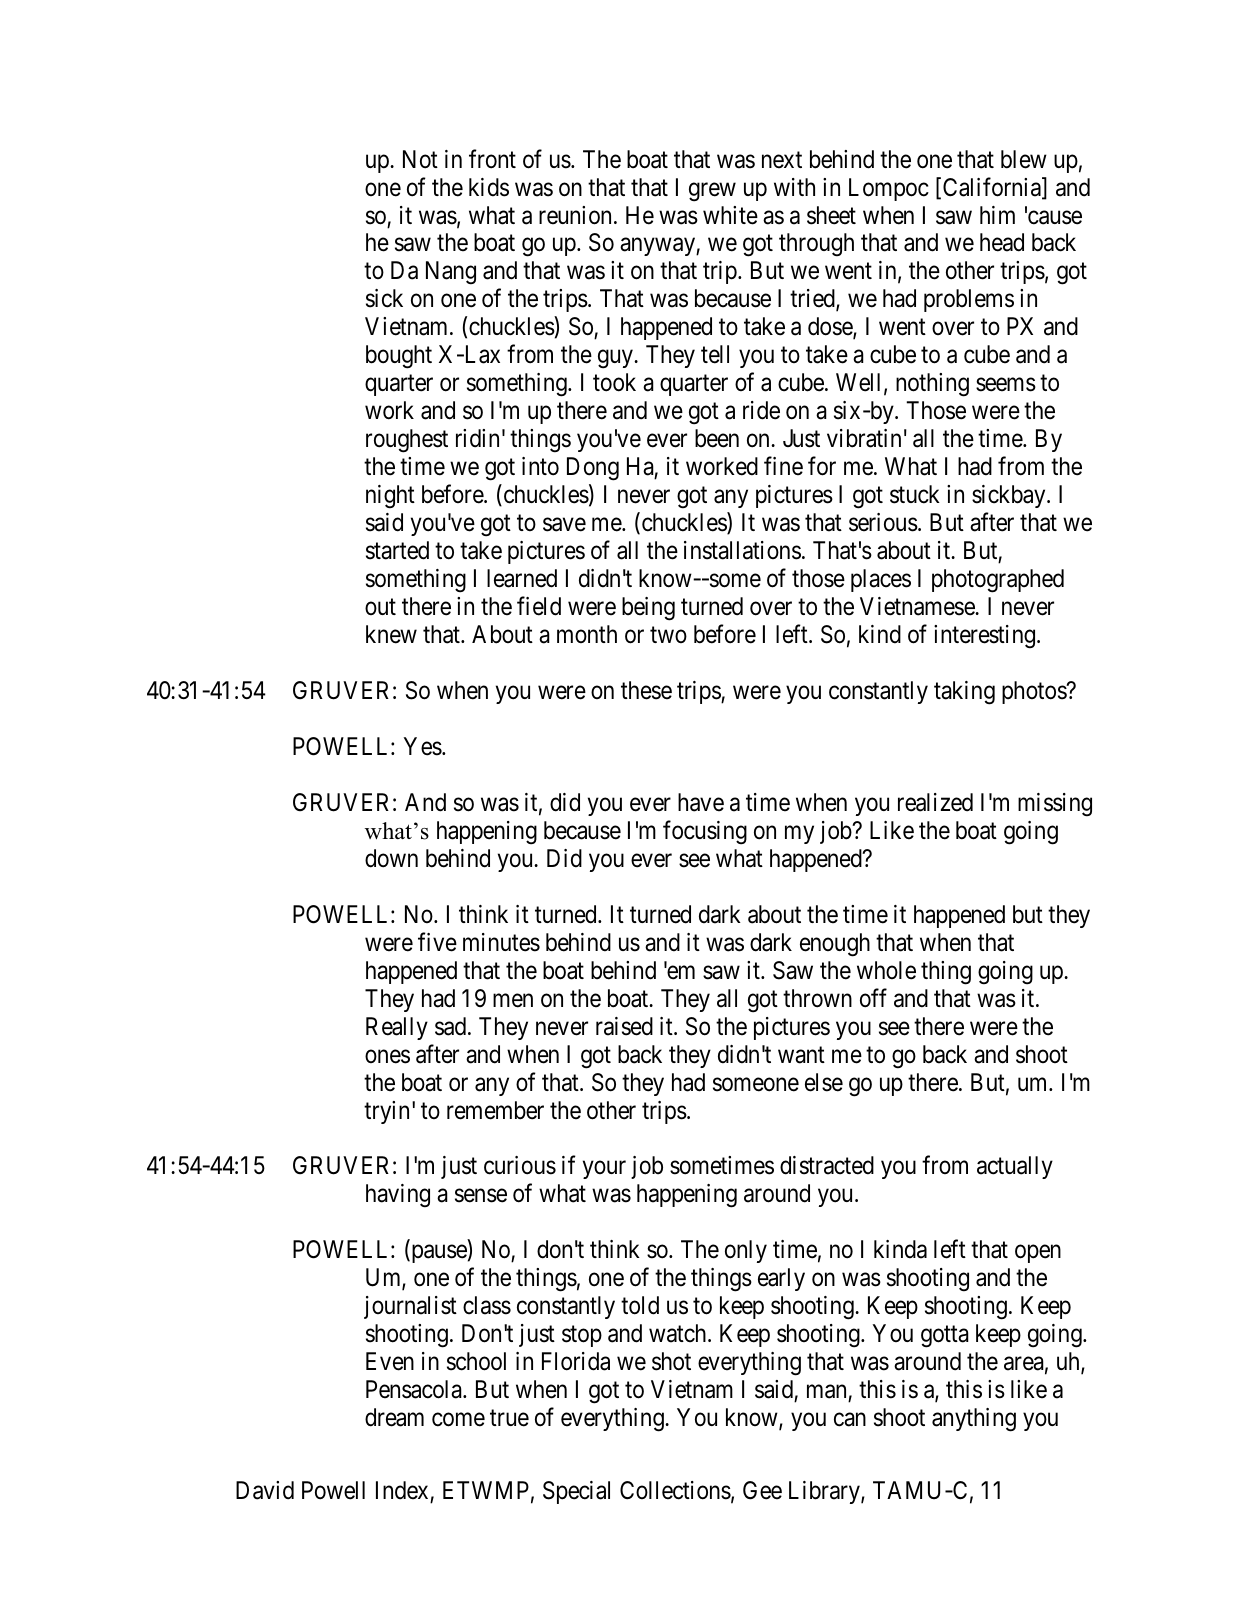 Image resolution: width=1240 pixels, height=1605 pixels. I want to click on Yes, so click(423, 746).
